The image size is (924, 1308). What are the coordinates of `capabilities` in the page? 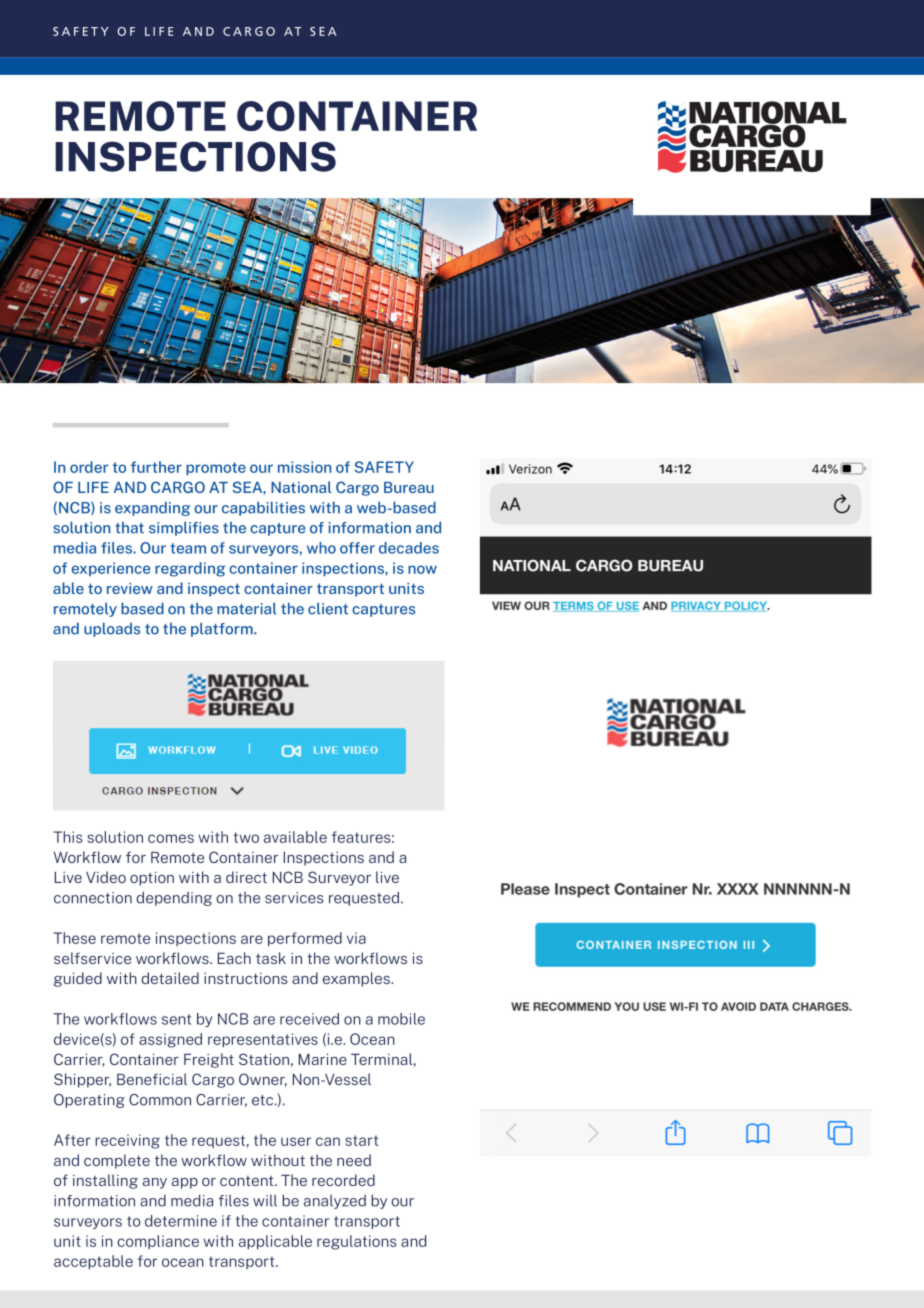 It's located at (263, 508).
